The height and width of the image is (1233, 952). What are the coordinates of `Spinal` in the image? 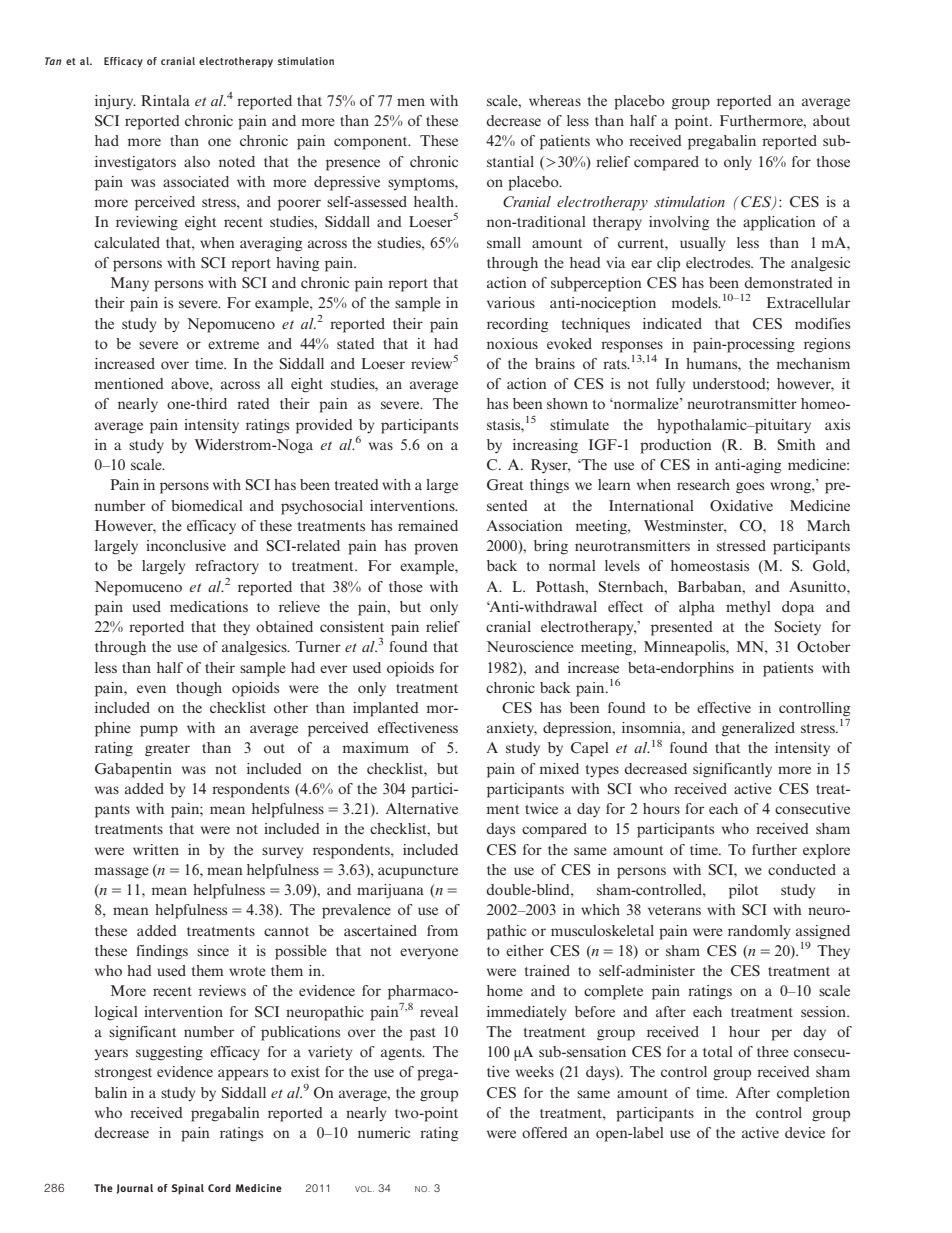 It's located at (188, 1189).
